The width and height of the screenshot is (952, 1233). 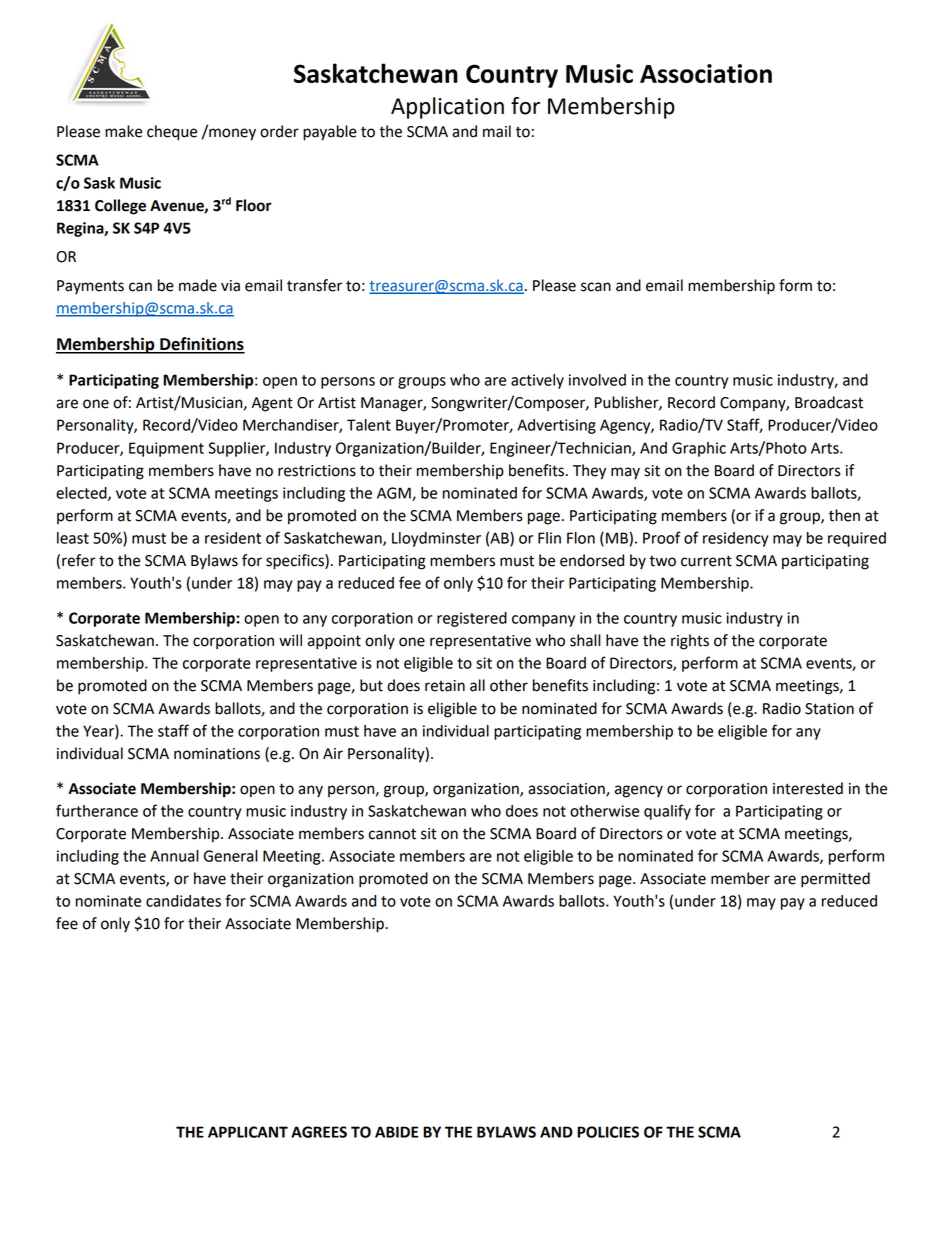 I want to click on permitted, so click(x=835, y=880).
